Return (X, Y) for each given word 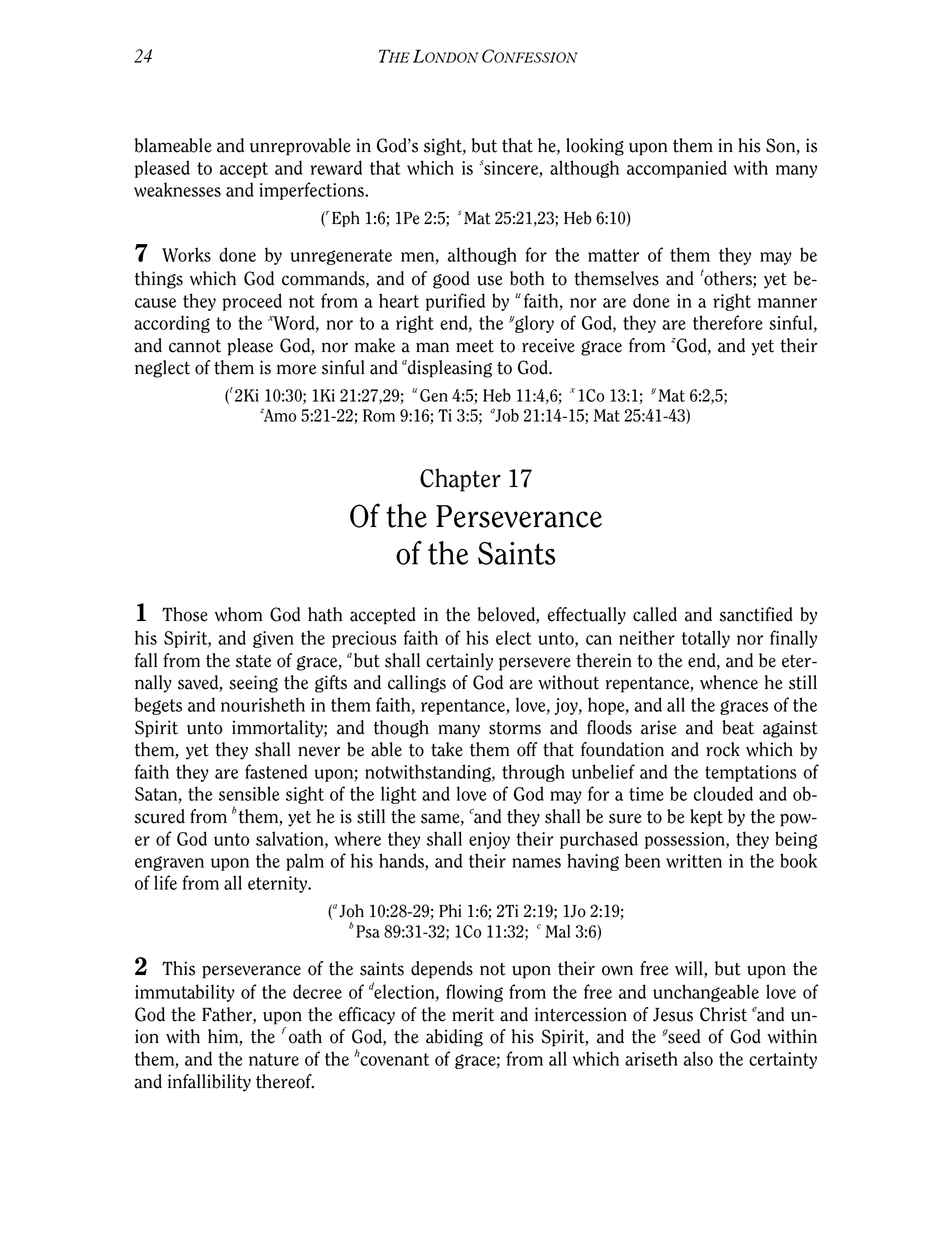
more (296, 369)
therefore (728, 322)
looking (595, 147)
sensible (249, 793)
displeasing (450, 369)
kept (706, 818)
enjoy (489, 840)
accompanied (677, 169)
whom (239, 614)
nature (274, 1059)
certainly (459, 662)
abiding (454, 1038)
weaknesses (177, 189)
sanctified (756, 614)
